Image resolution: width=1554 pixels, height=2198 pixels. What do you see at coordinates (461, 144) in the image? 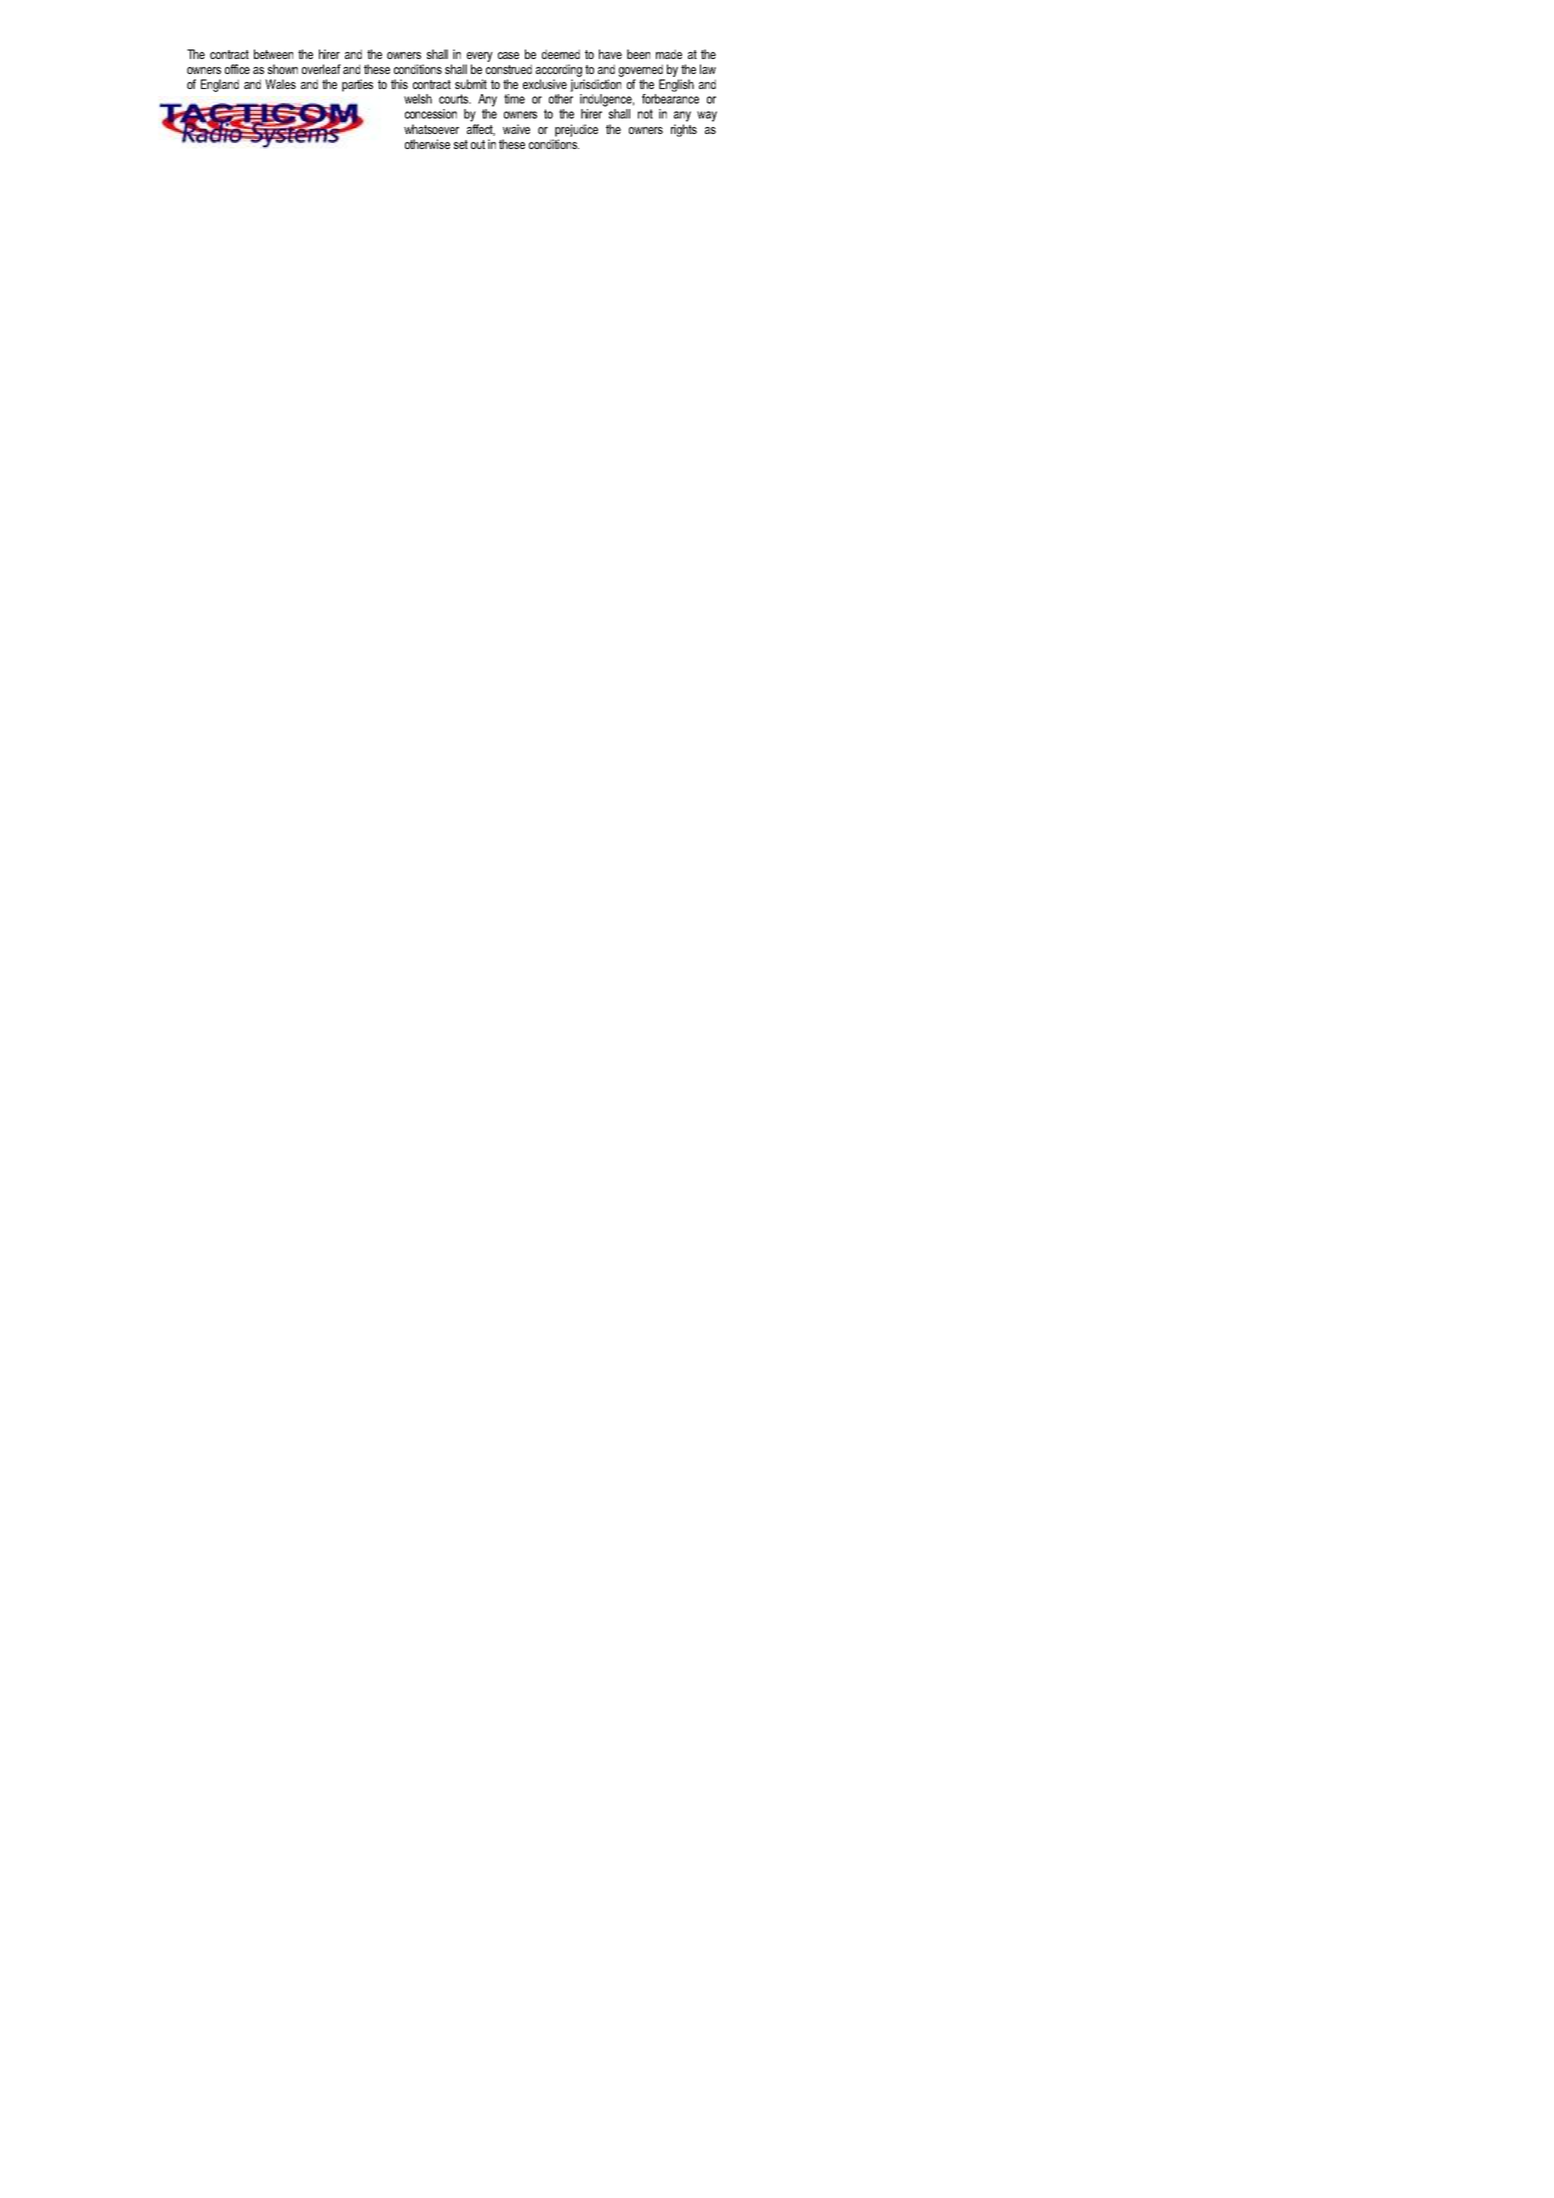
I see `set` at bounding box center [461, 144].
